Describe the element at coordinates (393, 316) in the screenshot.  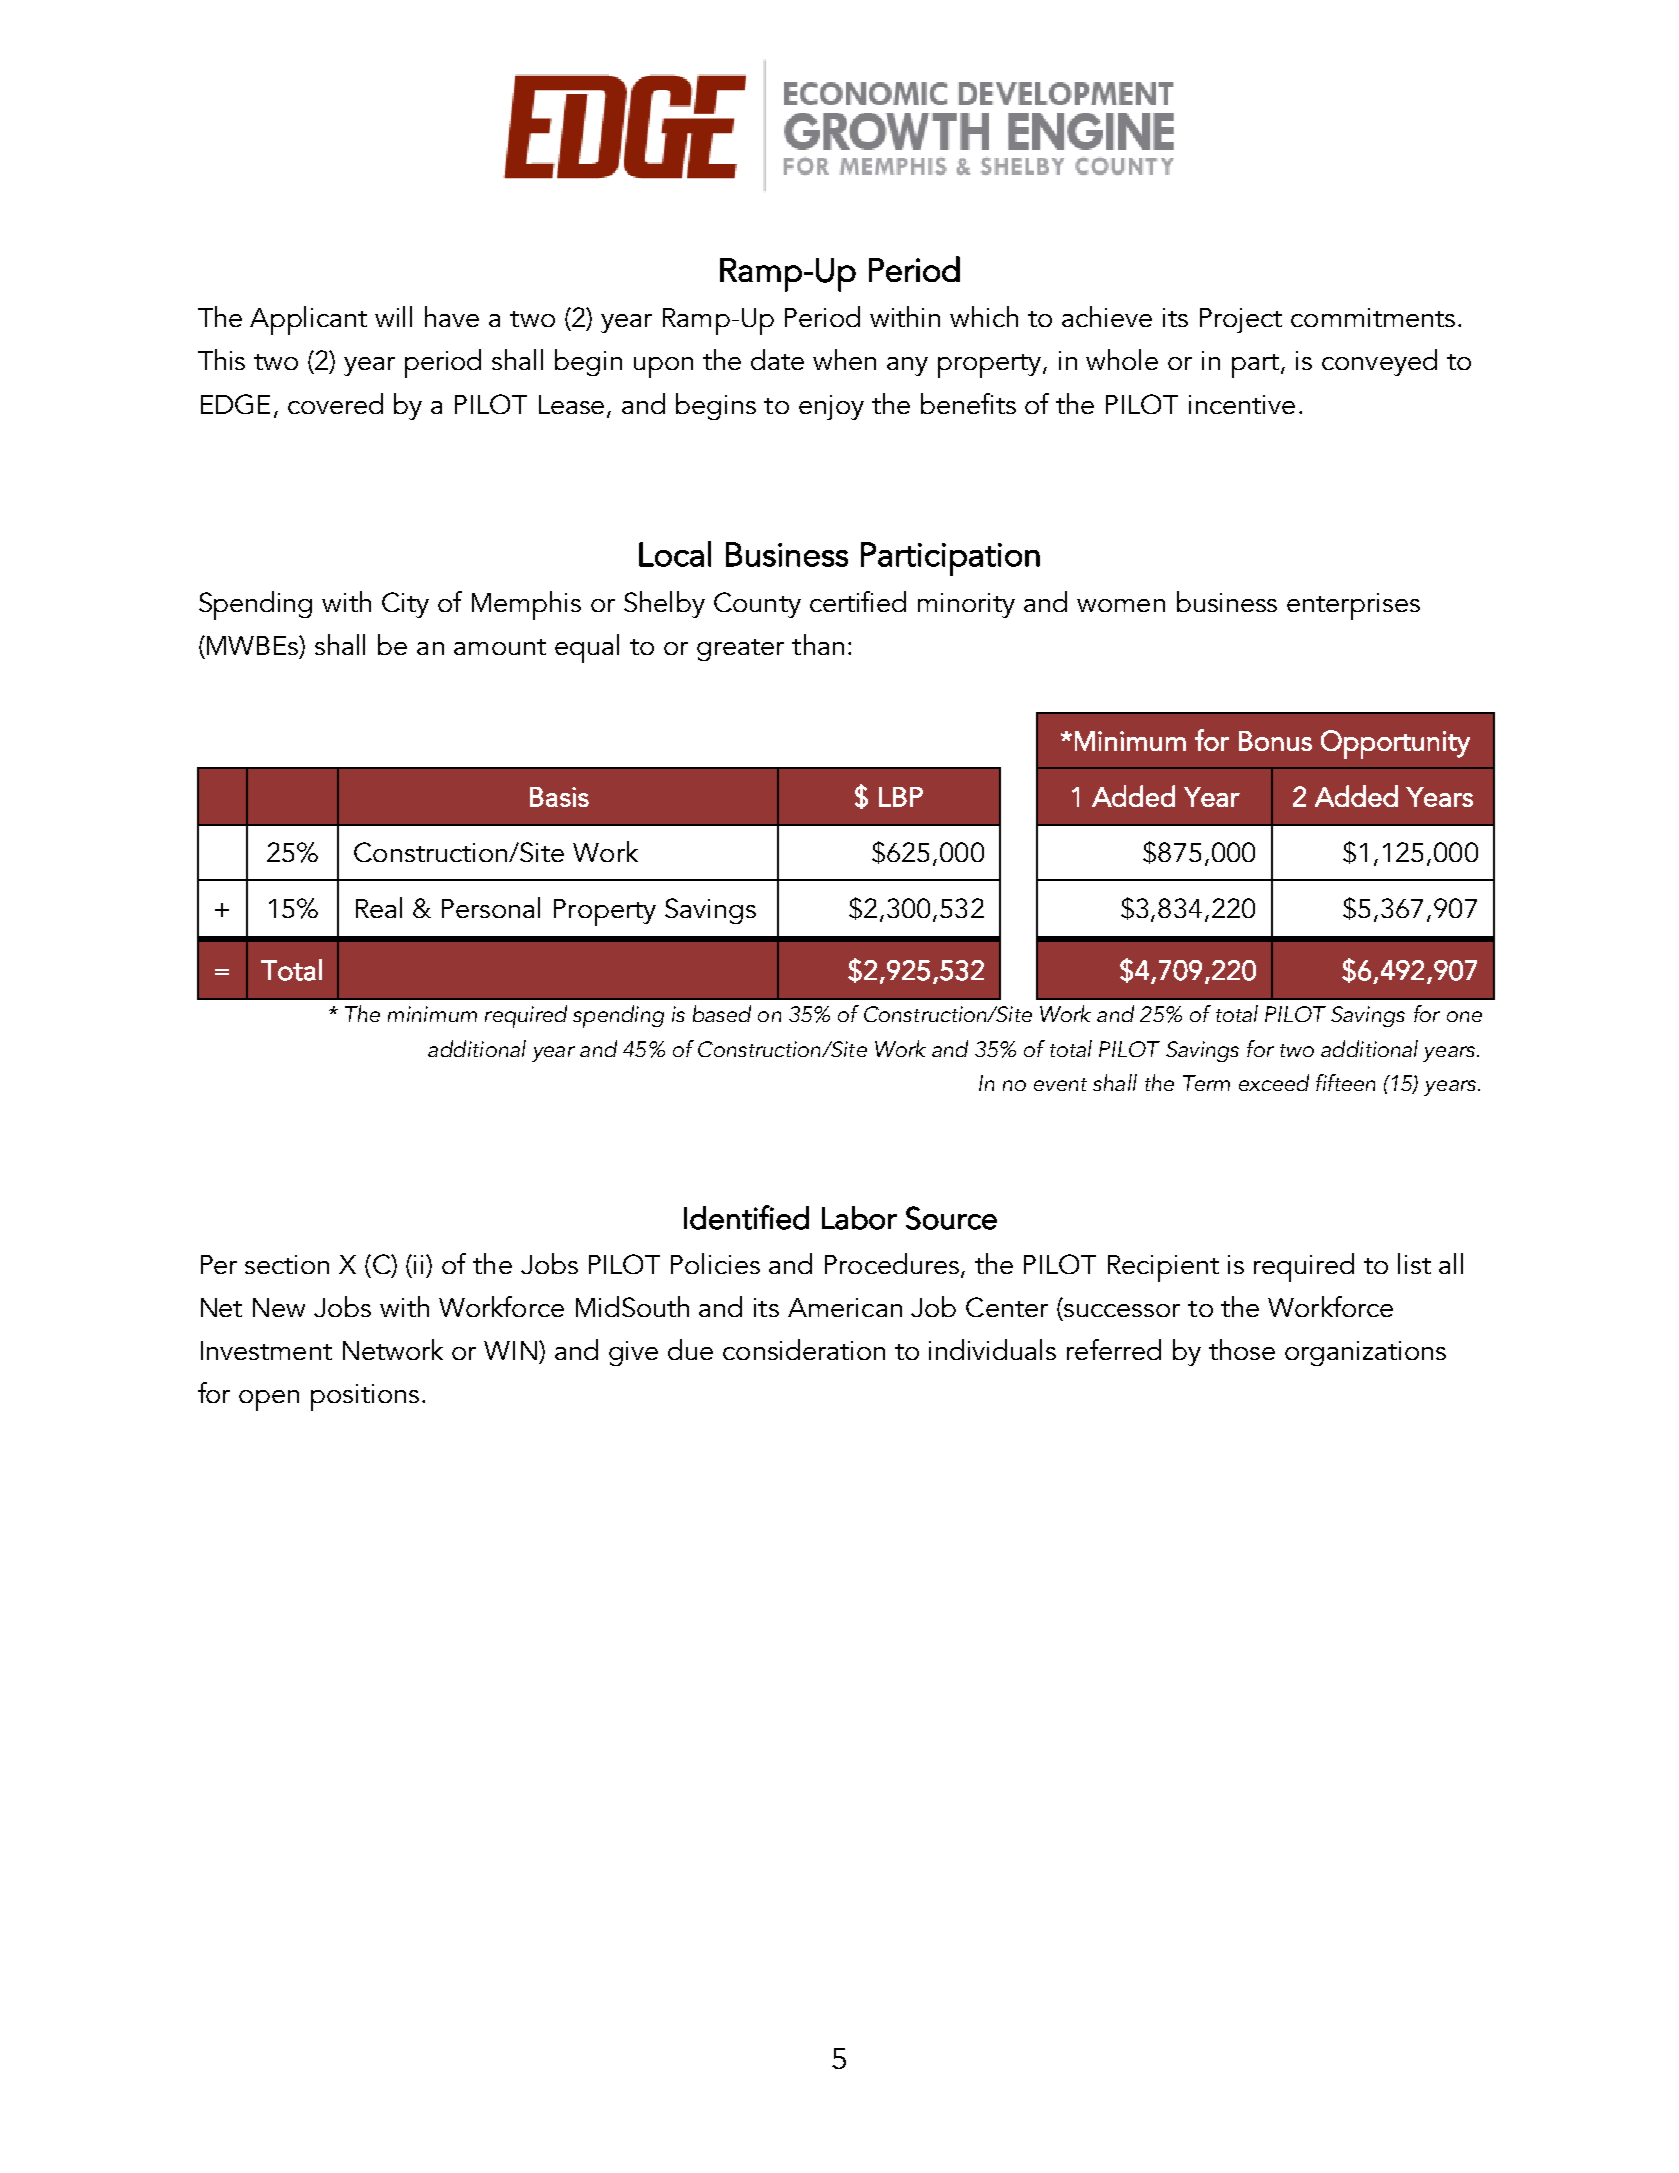
I see `will` at that location.
